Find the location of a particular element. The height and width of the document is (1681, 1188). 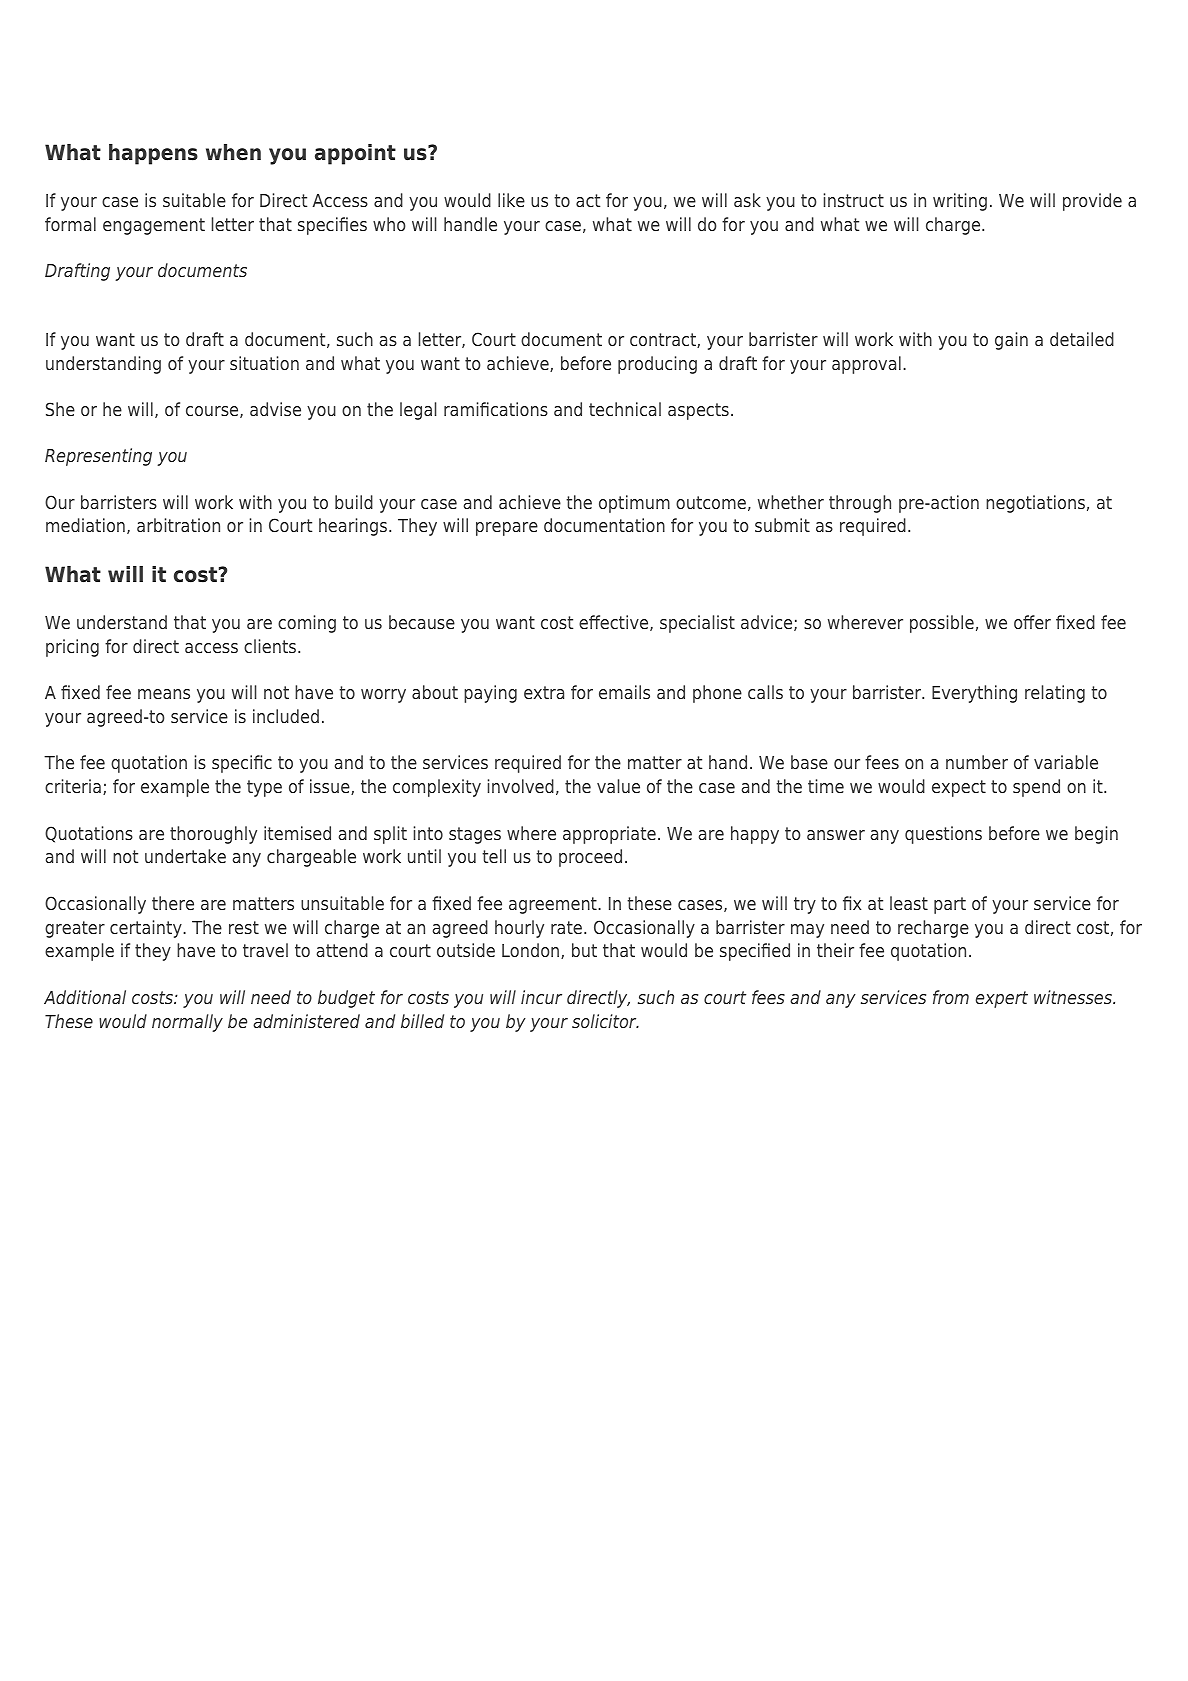

arbitration is located at coordinates (178, 525).
